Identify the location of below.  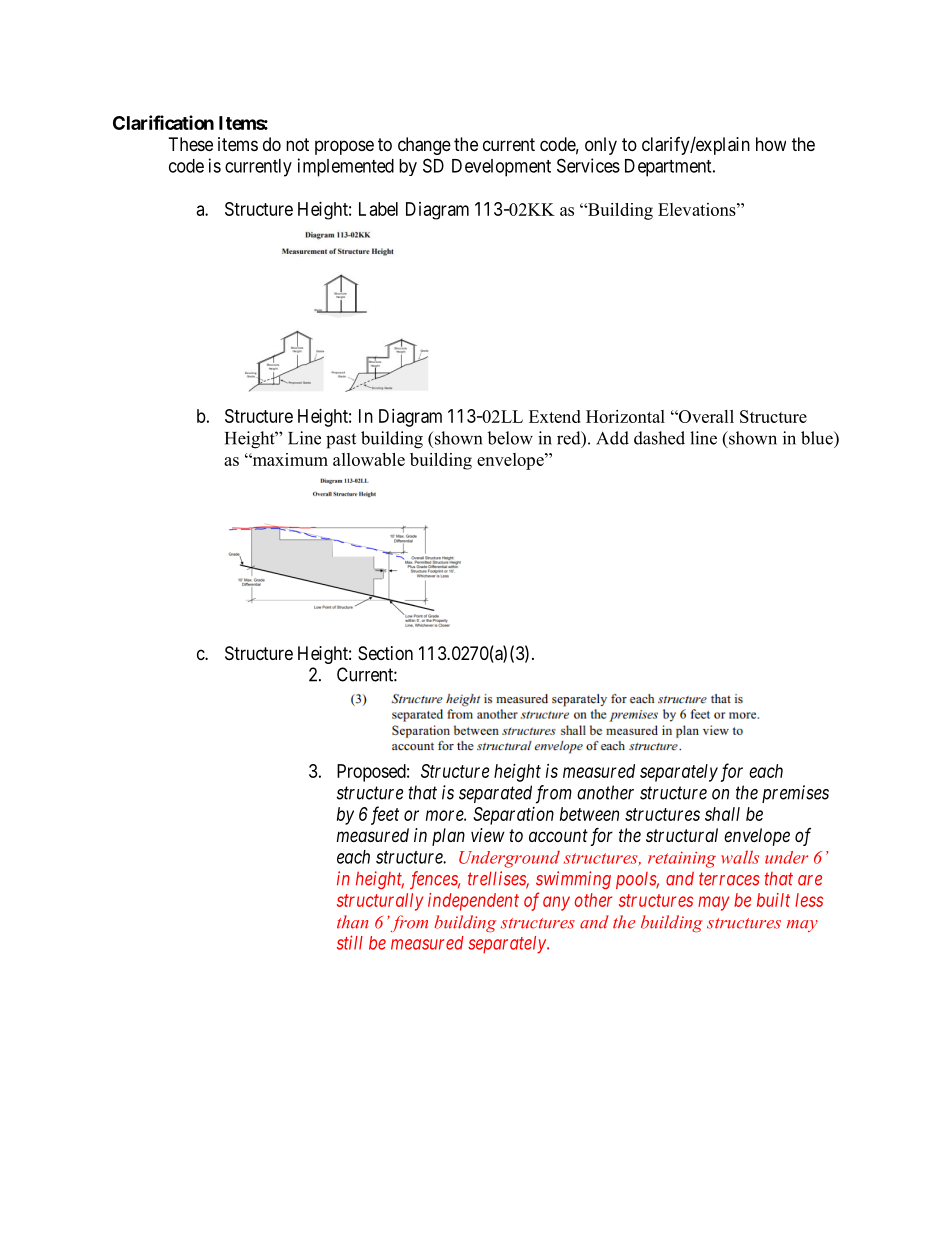
(510, 438).
